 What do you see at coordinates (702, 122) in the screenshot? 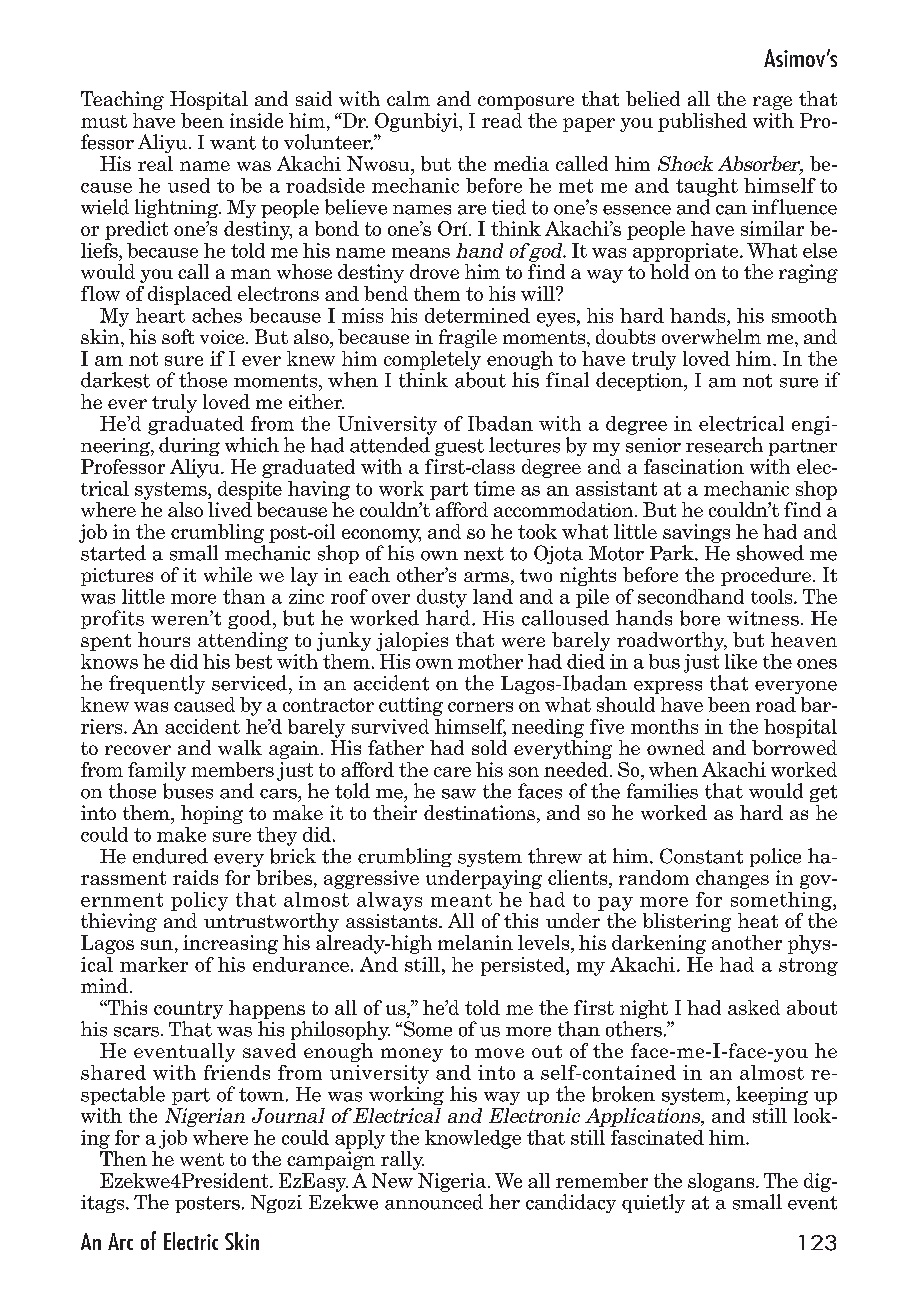
I see `published` at bounding box center [702, 122].
